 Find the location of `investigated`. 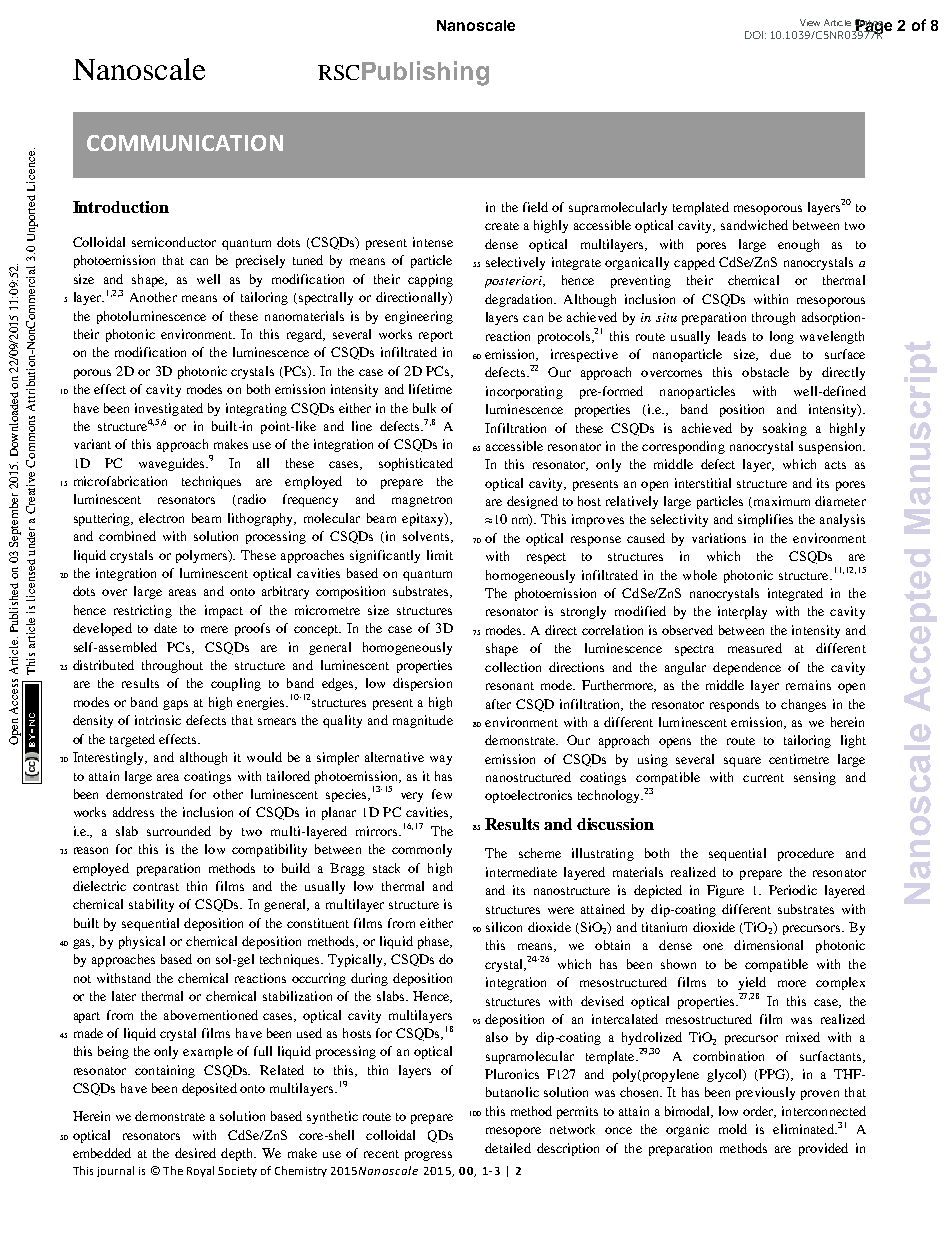

investigated is located at coordinates (169, 409).
